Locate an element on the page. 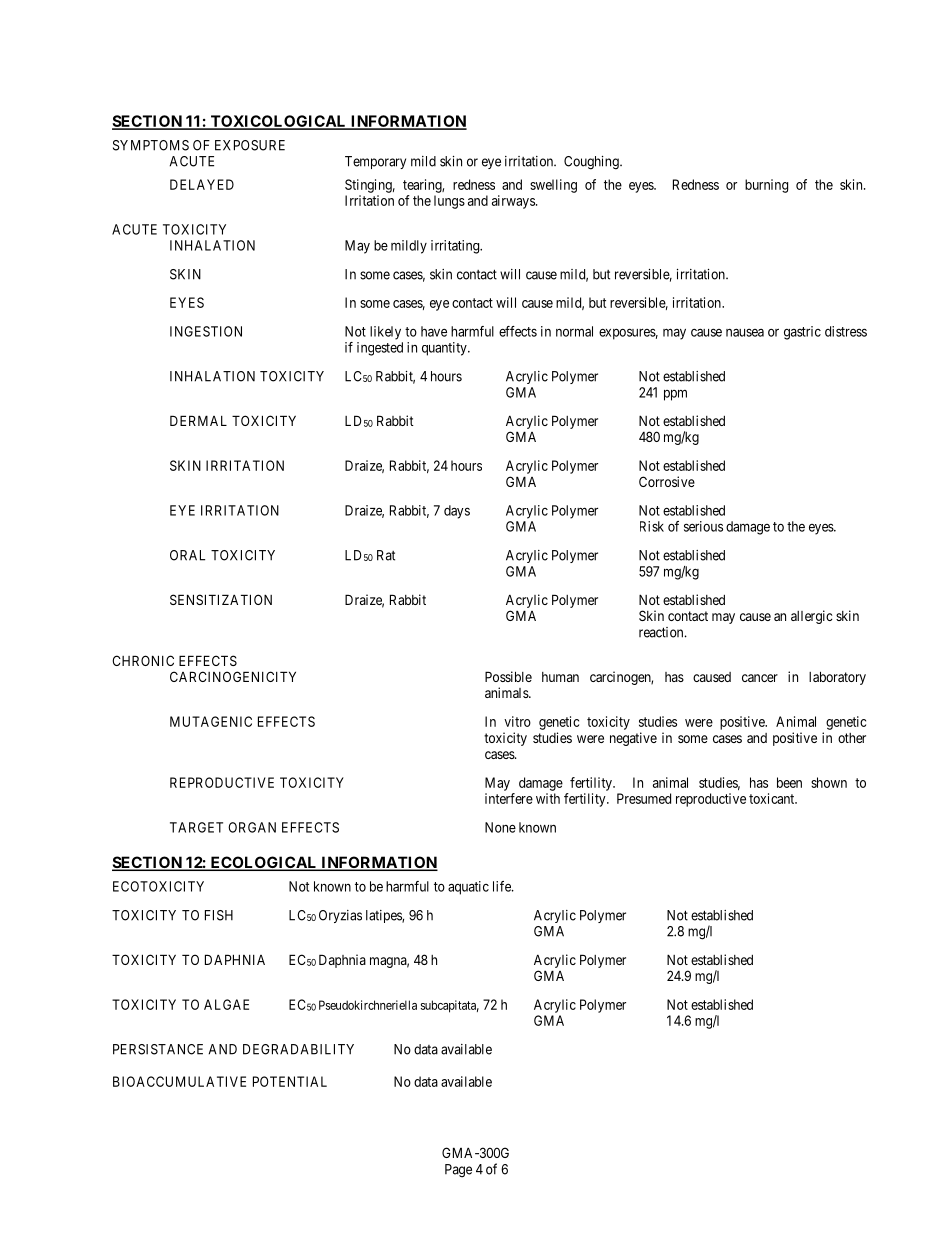 The height and width of the page is (1233, 952). ORGAN is located at coordinates (252, 827).
